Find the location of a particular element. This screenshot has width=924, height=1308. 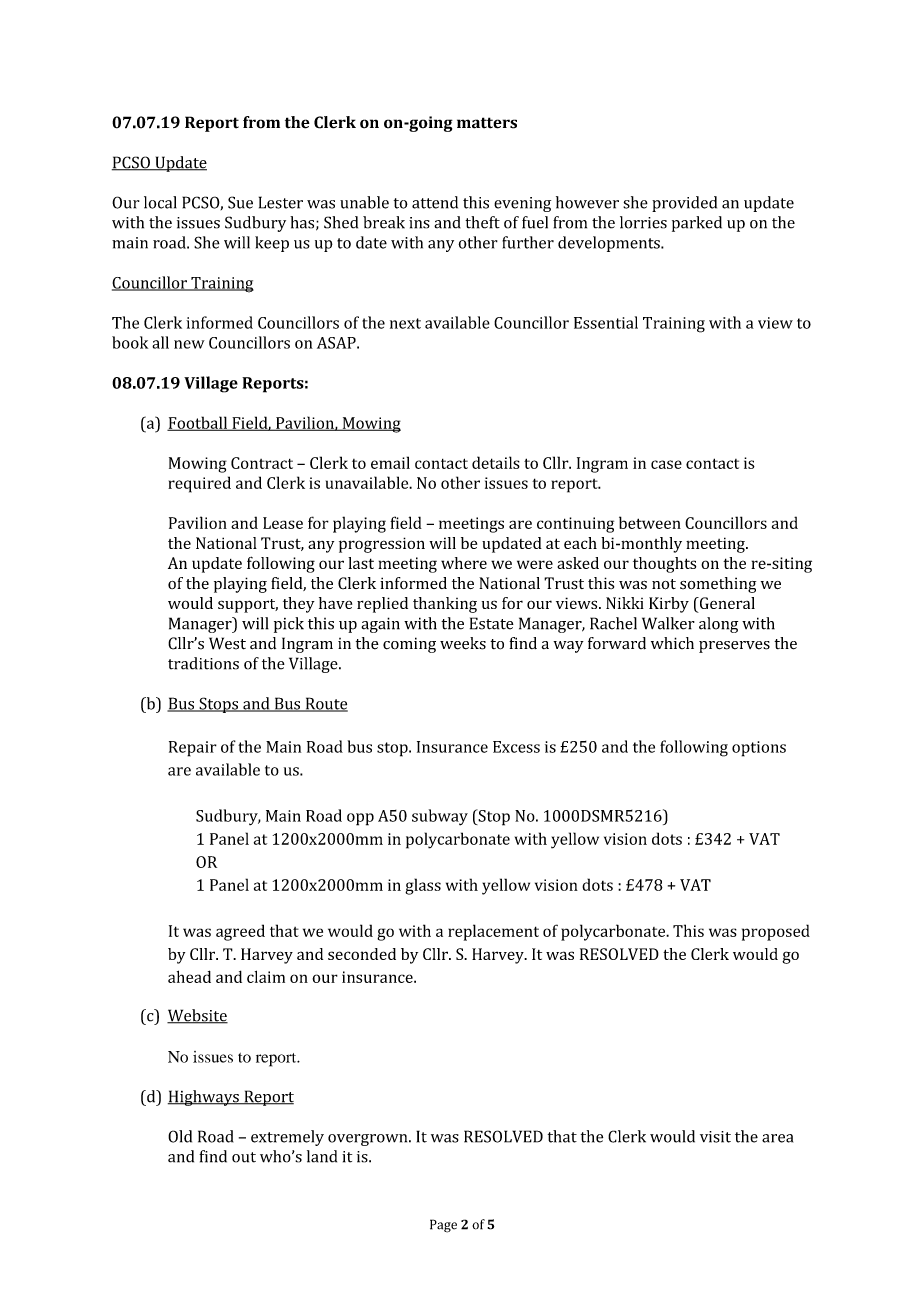

Old is located at coordinates (180, 1136).
